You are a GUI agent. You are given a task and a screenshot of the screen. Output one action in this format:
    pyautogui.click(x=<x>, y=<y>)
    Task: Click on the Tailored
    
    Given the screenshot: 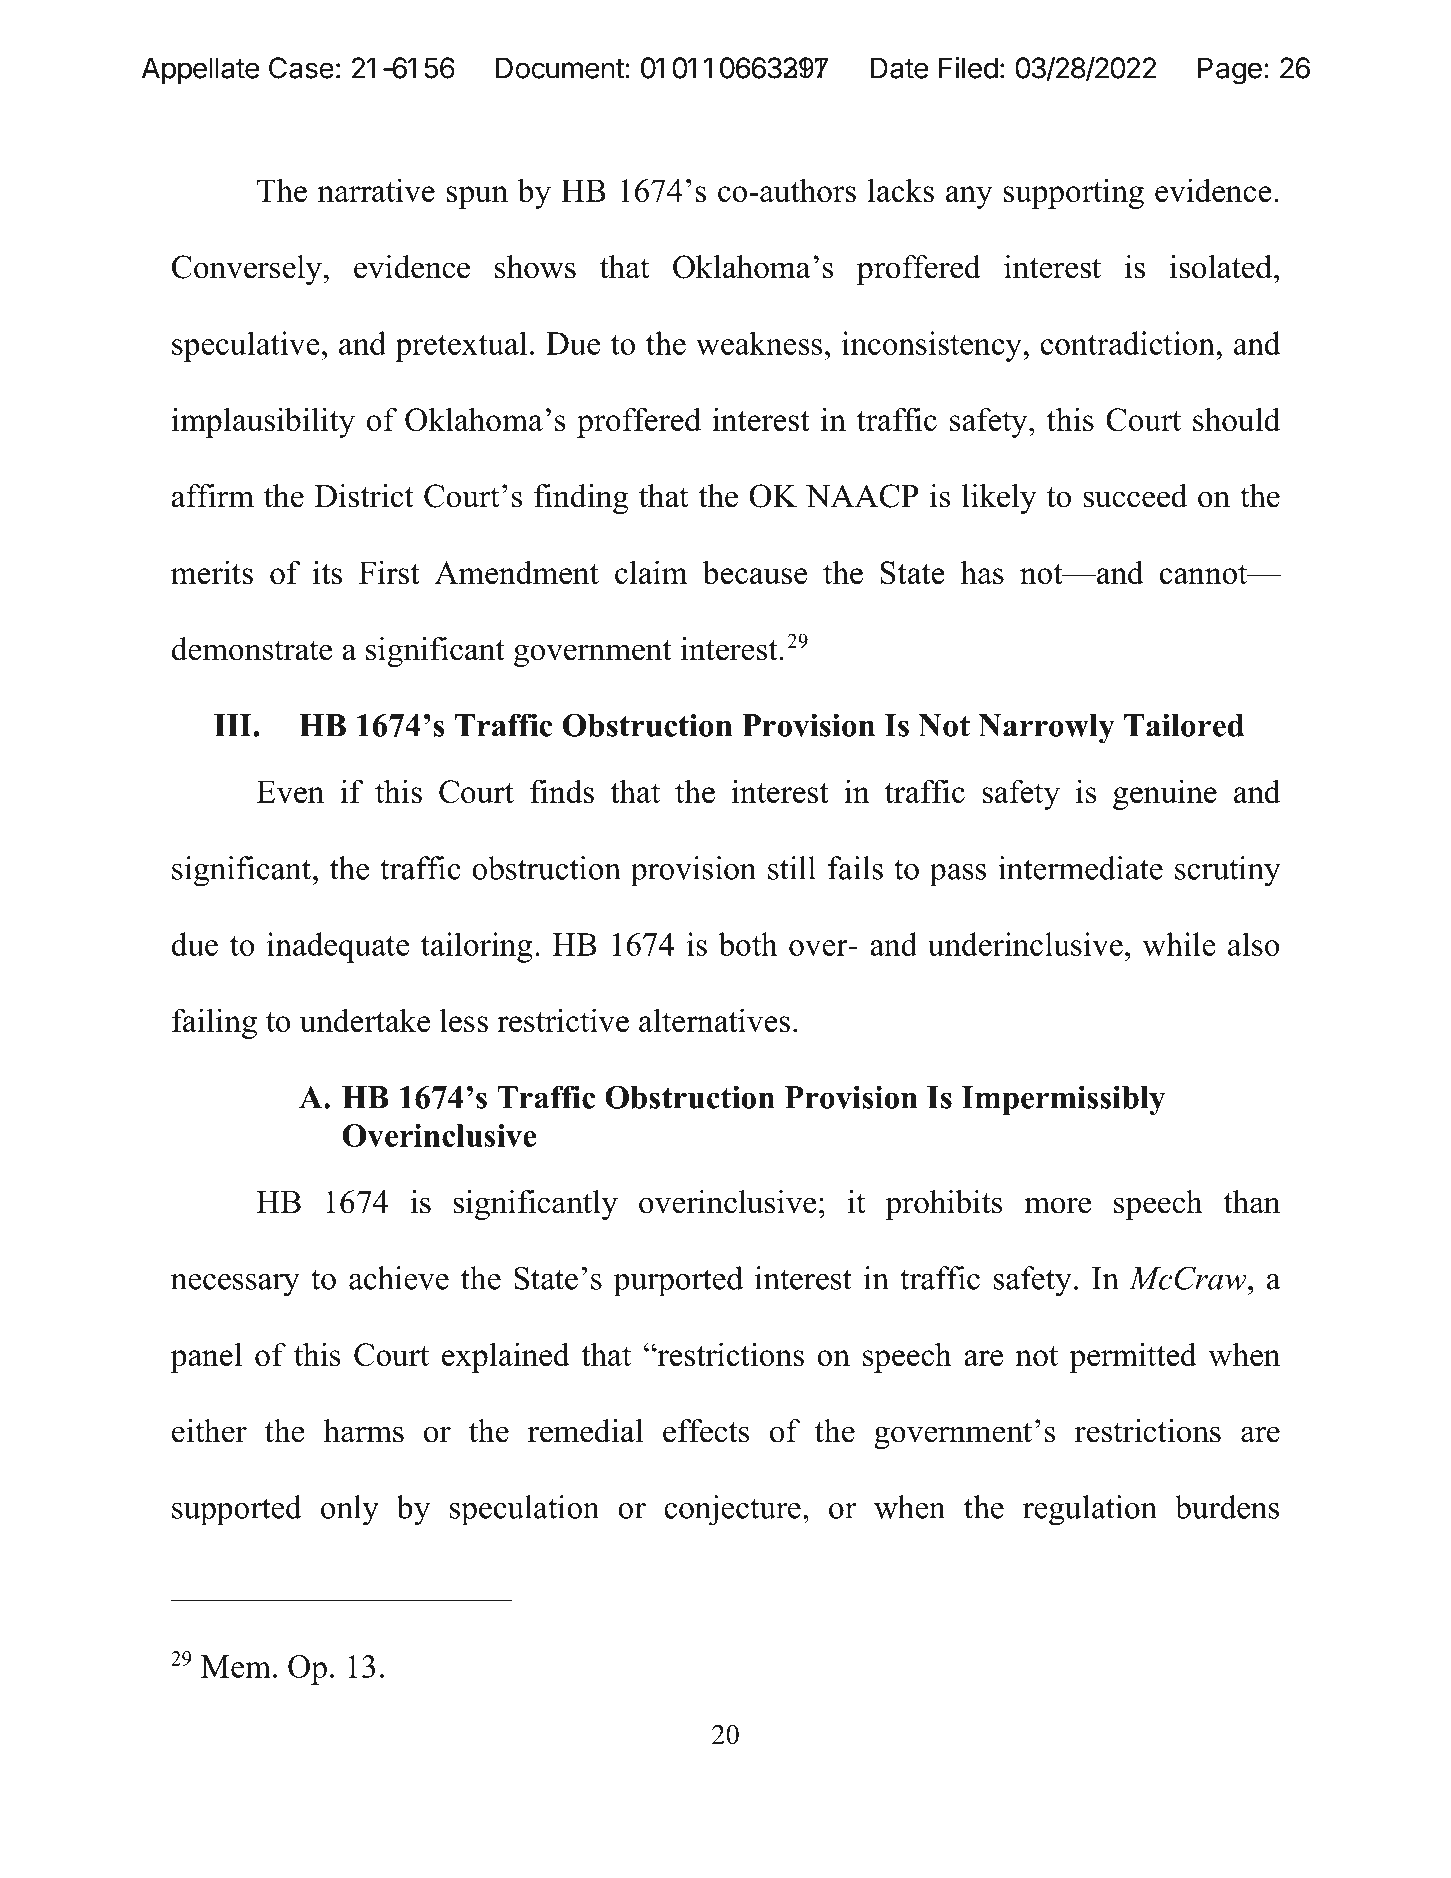 What is the action you would take?
    pyautogui.click(x=1184, y=725)
